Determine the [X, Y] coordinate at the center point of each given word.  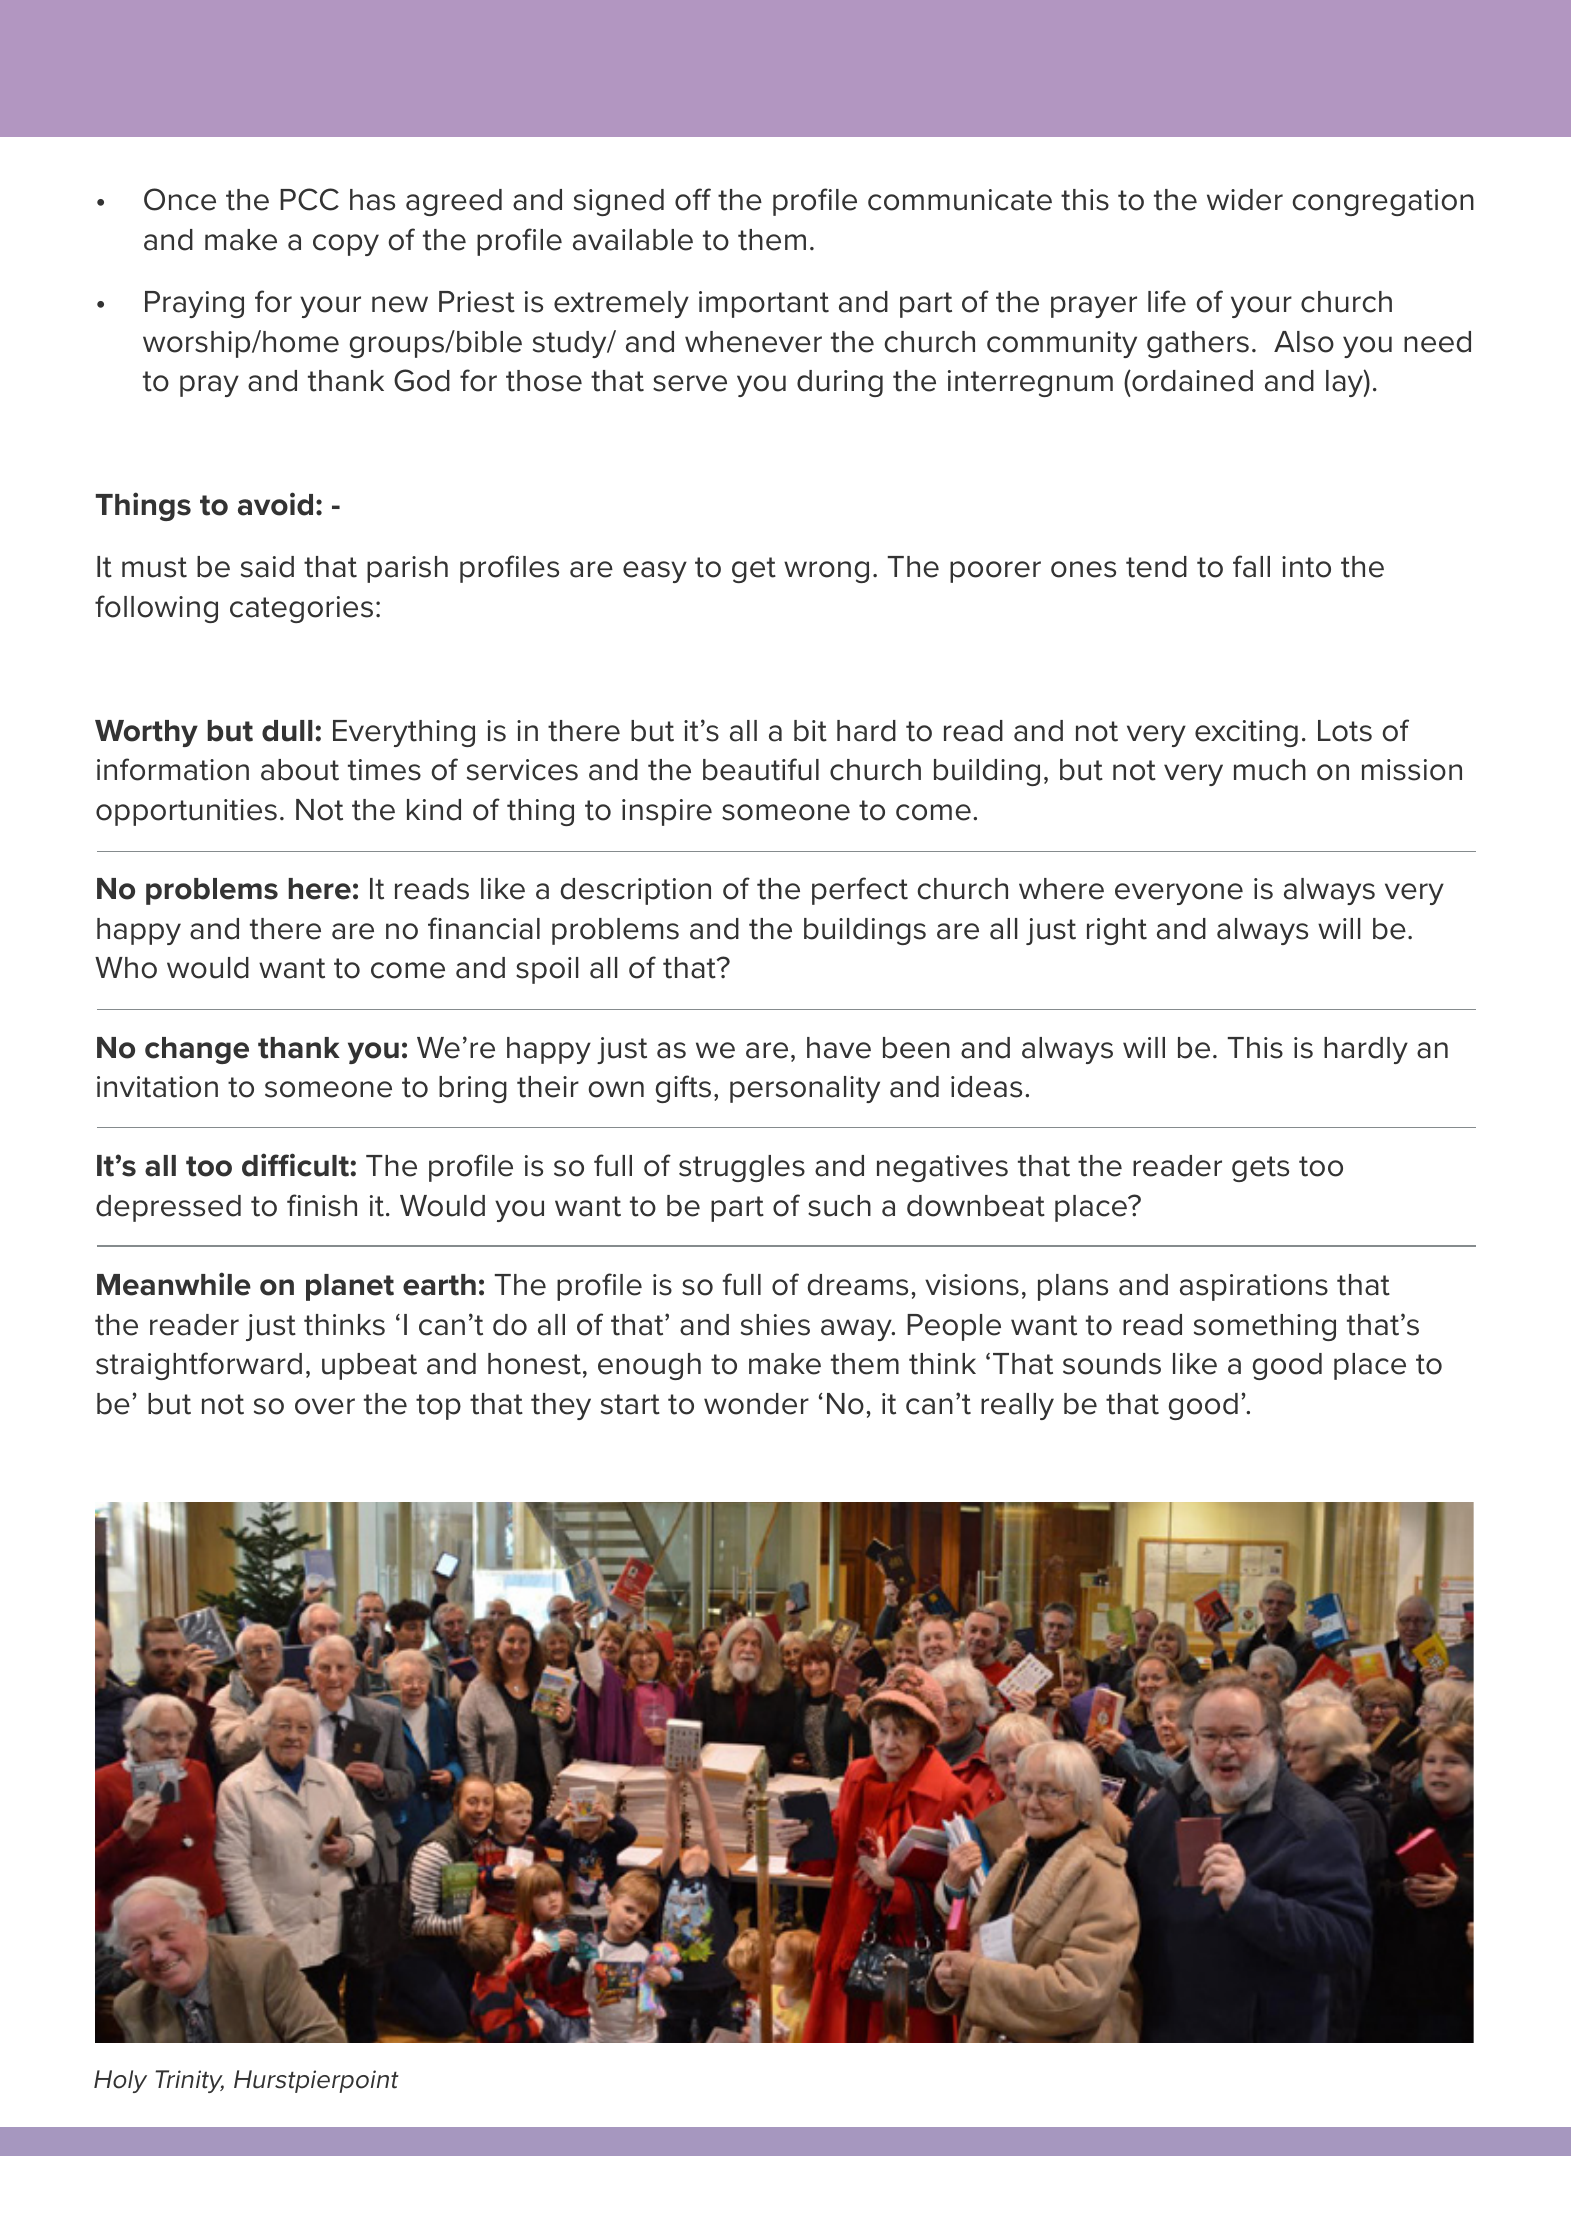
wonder [756, 1404]
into [1306, 567]
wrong [826, 572]
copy [346, 245]
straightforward [199, 1366]
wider [1245, 200]
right [1117, 931]
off [693, 199]
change [197, 1050]
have [839, 1048]
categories [301, 609]
